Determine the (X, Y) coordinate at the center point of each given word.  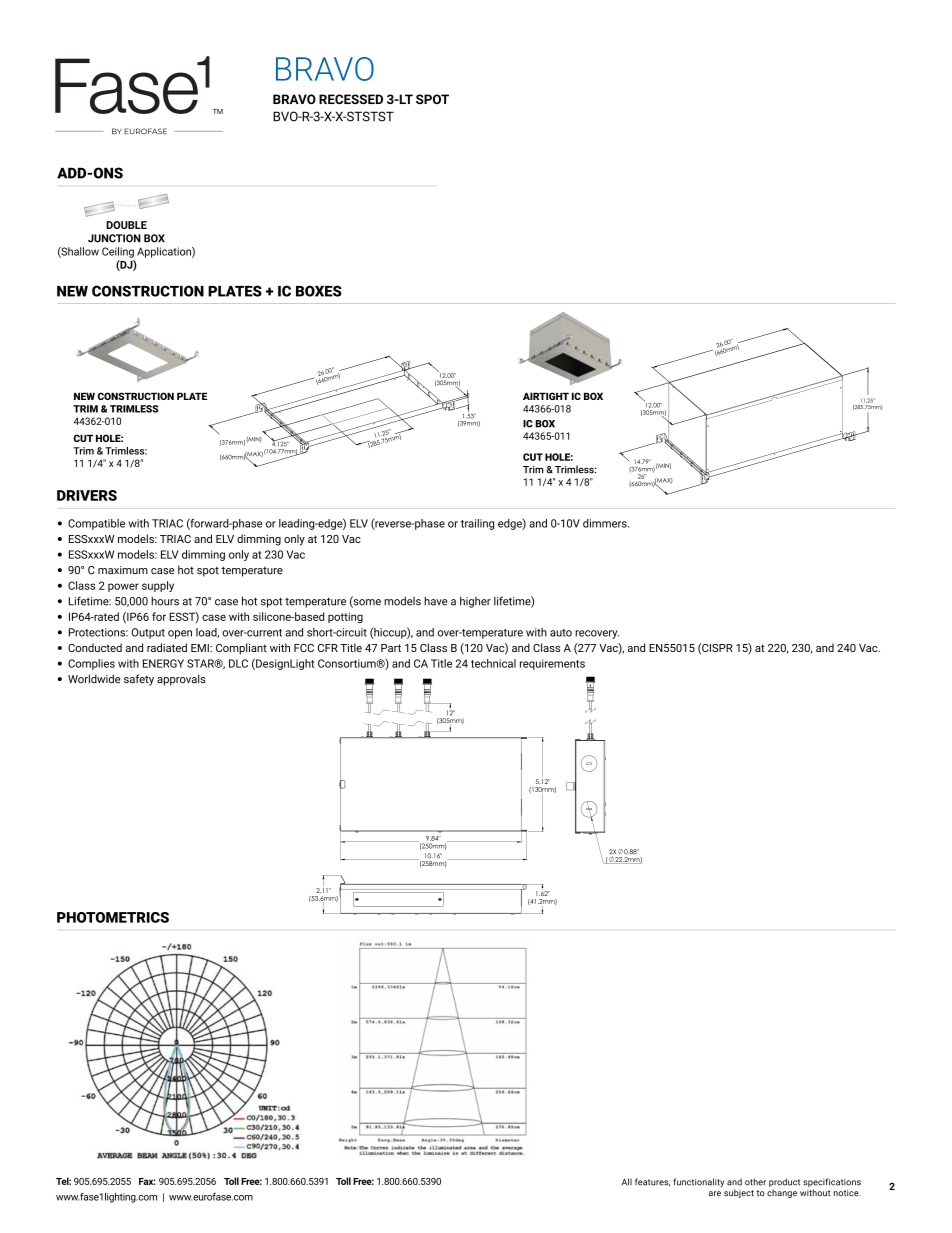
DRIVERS (87, 495)
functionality (698, 1182)
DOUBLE (126, 225)
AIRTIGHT (546, 396)
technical (493, 663)
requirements (552, 664)
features (652, 1182)
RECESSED (351, 99)
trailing (477, 524)
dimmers (606, 523)
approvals (181, 680)
